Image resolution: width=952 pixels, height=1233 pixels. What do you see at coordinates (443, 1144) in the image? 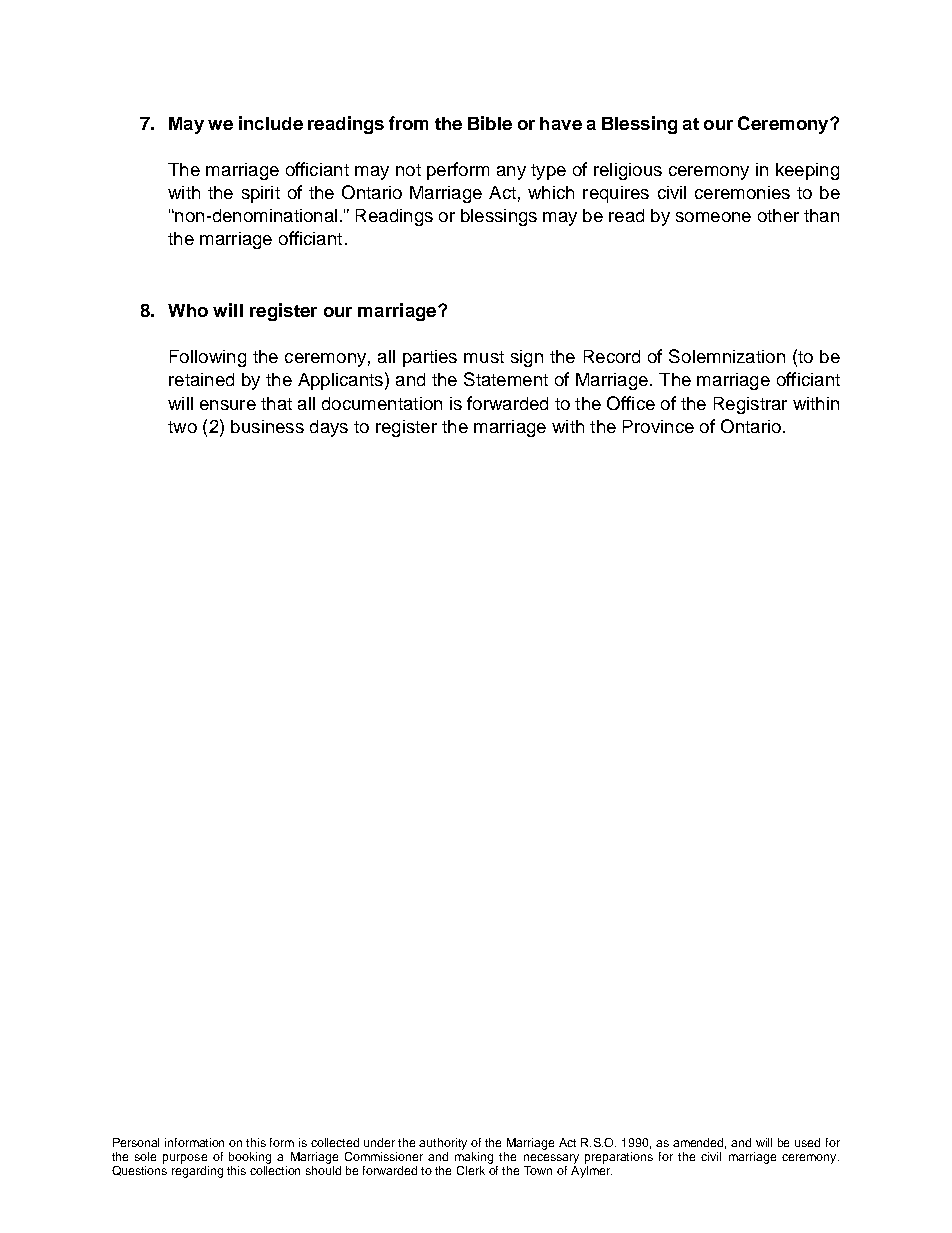
I see `authority` at bounding box center [443, 1144].
